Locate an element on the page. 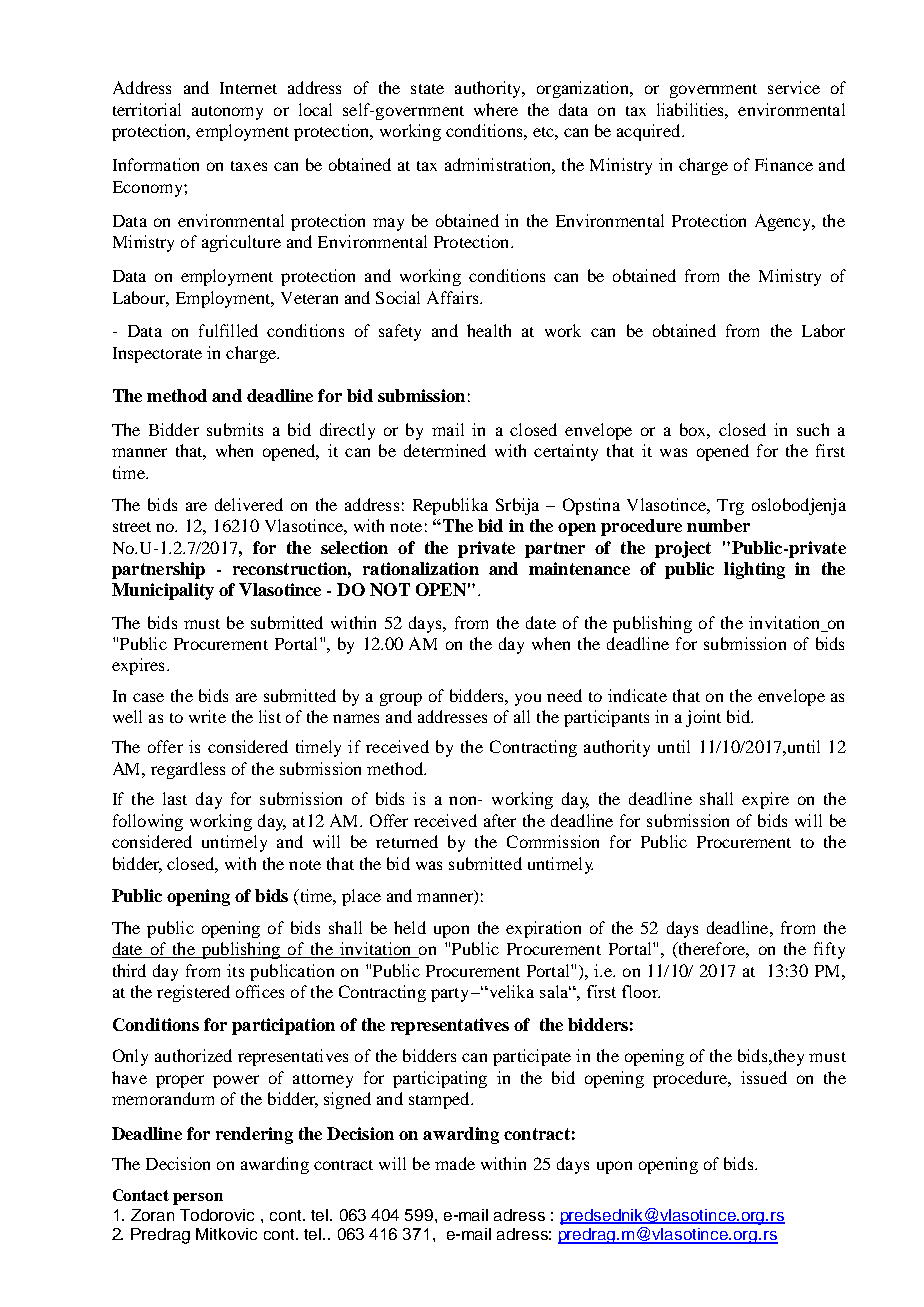  where is located at coordinates (496, 109).
